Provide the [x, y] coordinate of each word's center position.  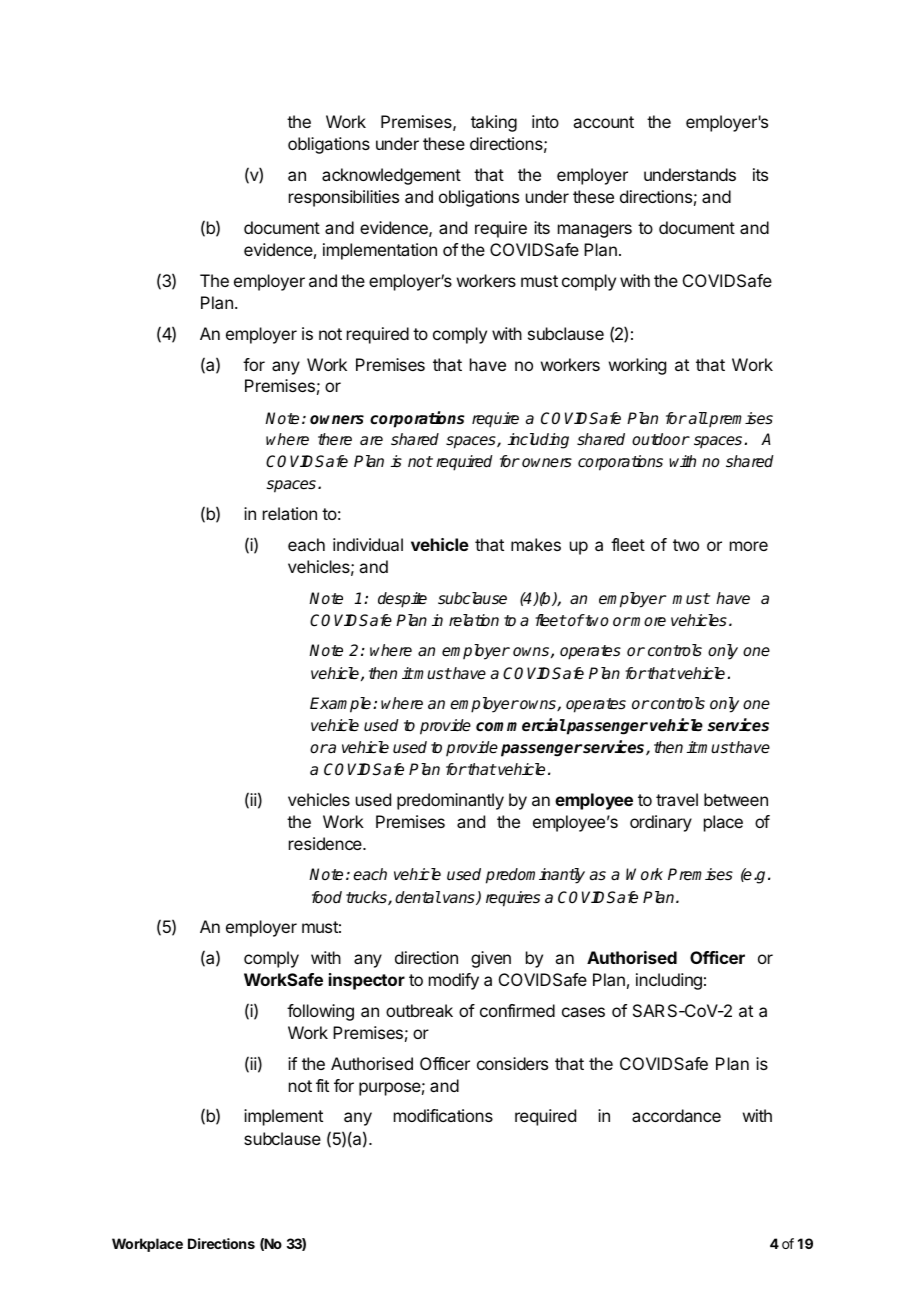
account [603, 122]
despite [402, 600]
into [545, 121]
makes [536, 544]
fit [322, 1085]
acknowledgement [391, 176]
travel [677, 799]
